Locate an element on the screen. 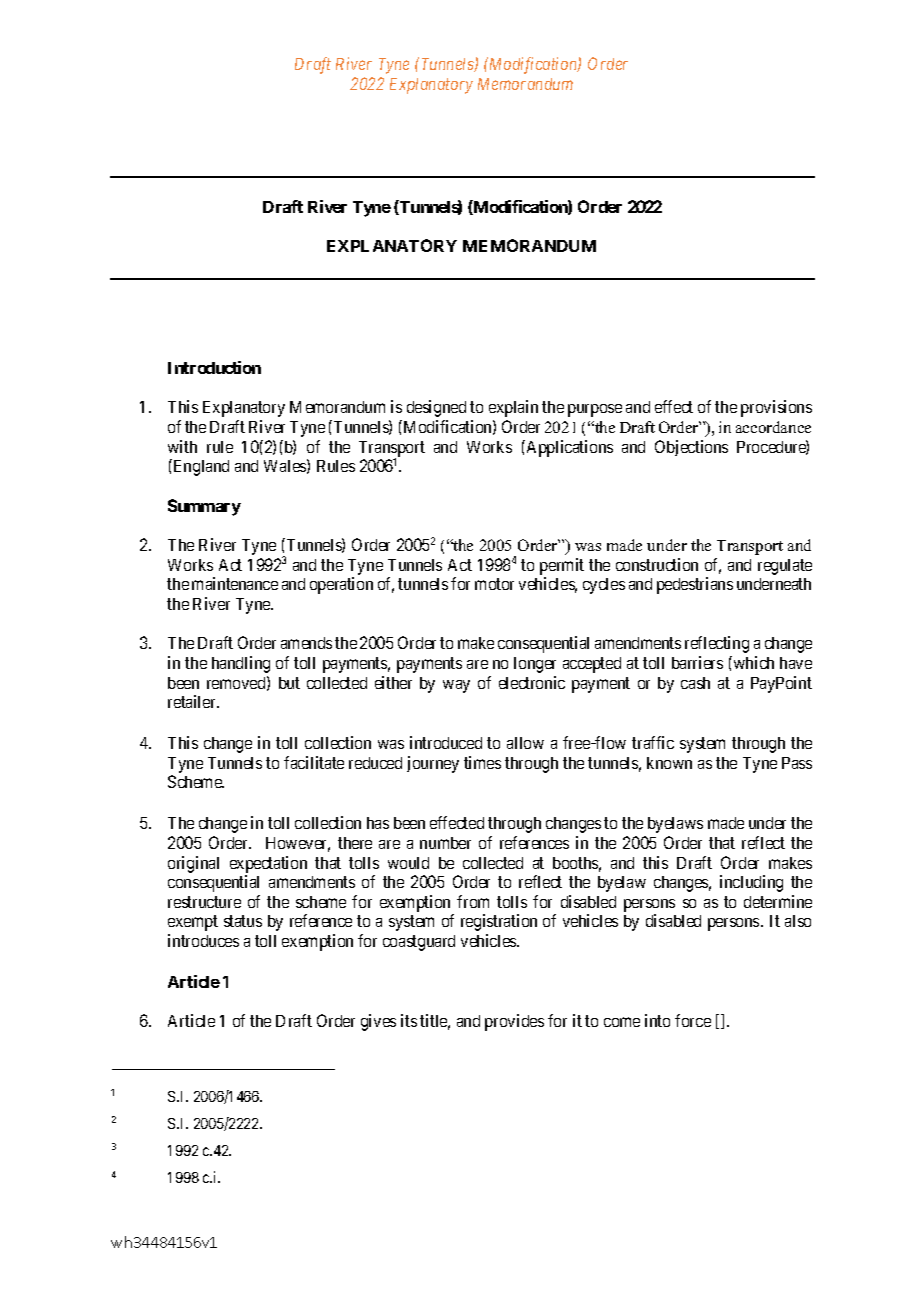  maintenance is located at coordinates (235, 583).
